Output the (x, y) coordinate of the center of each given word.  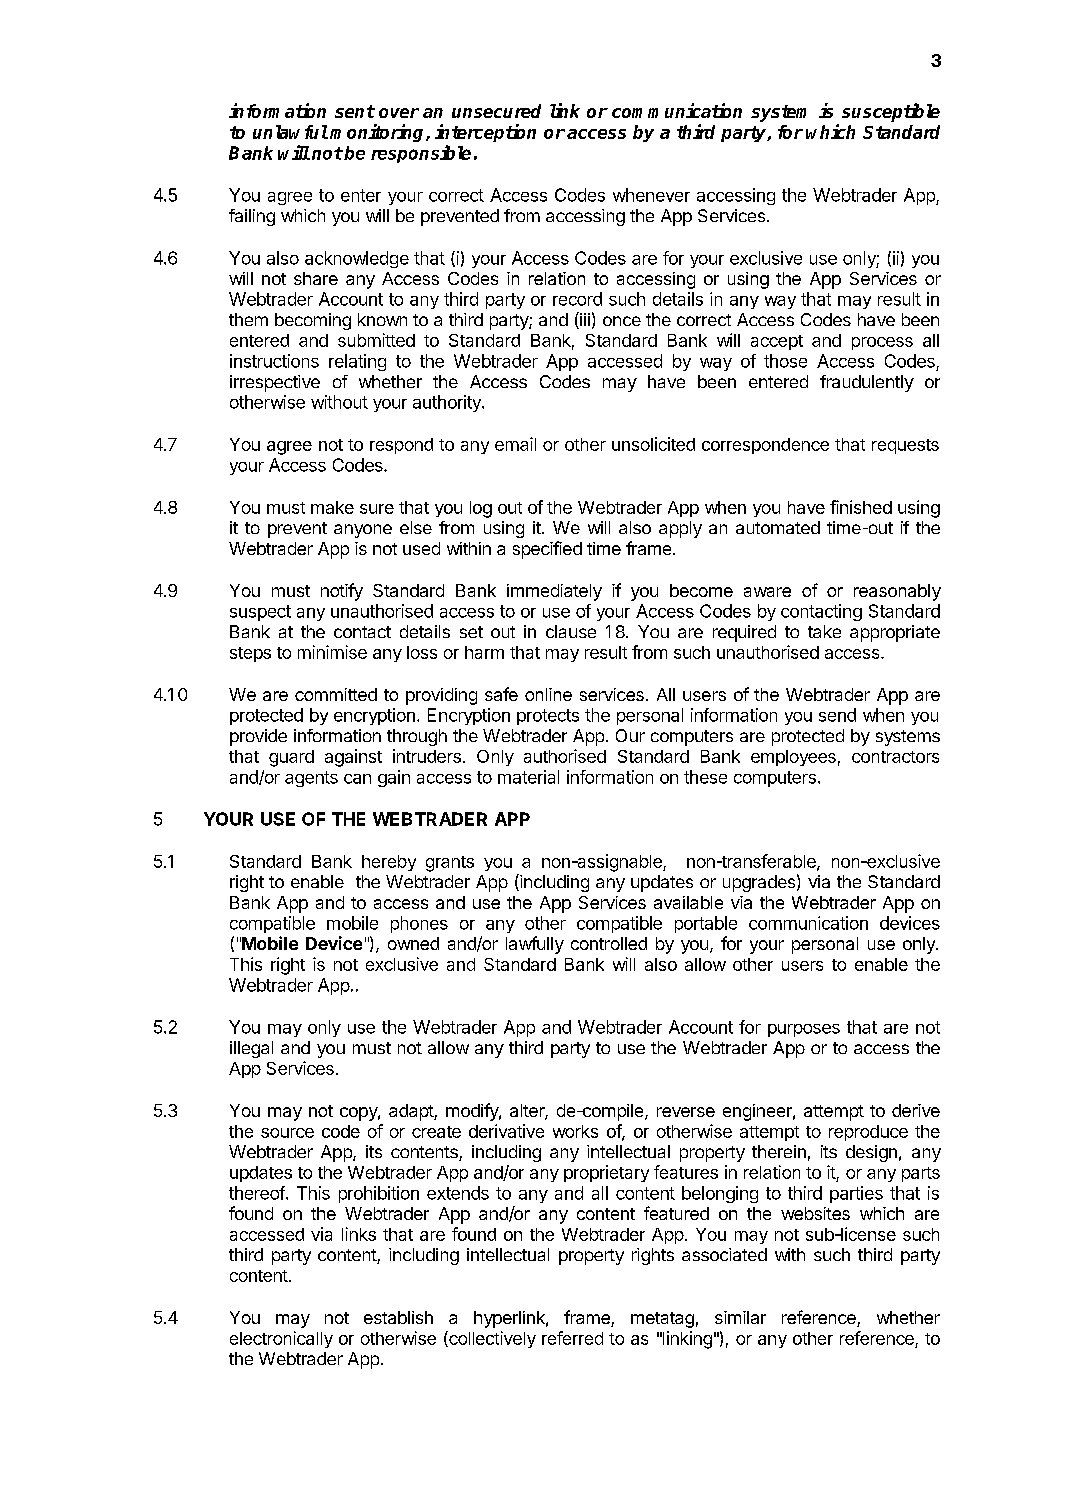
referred (572, 1338)
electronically (281, 1339)
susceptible (891, 112)
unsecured (496, 111)
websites (815, 1213)
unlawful (290, 132)
